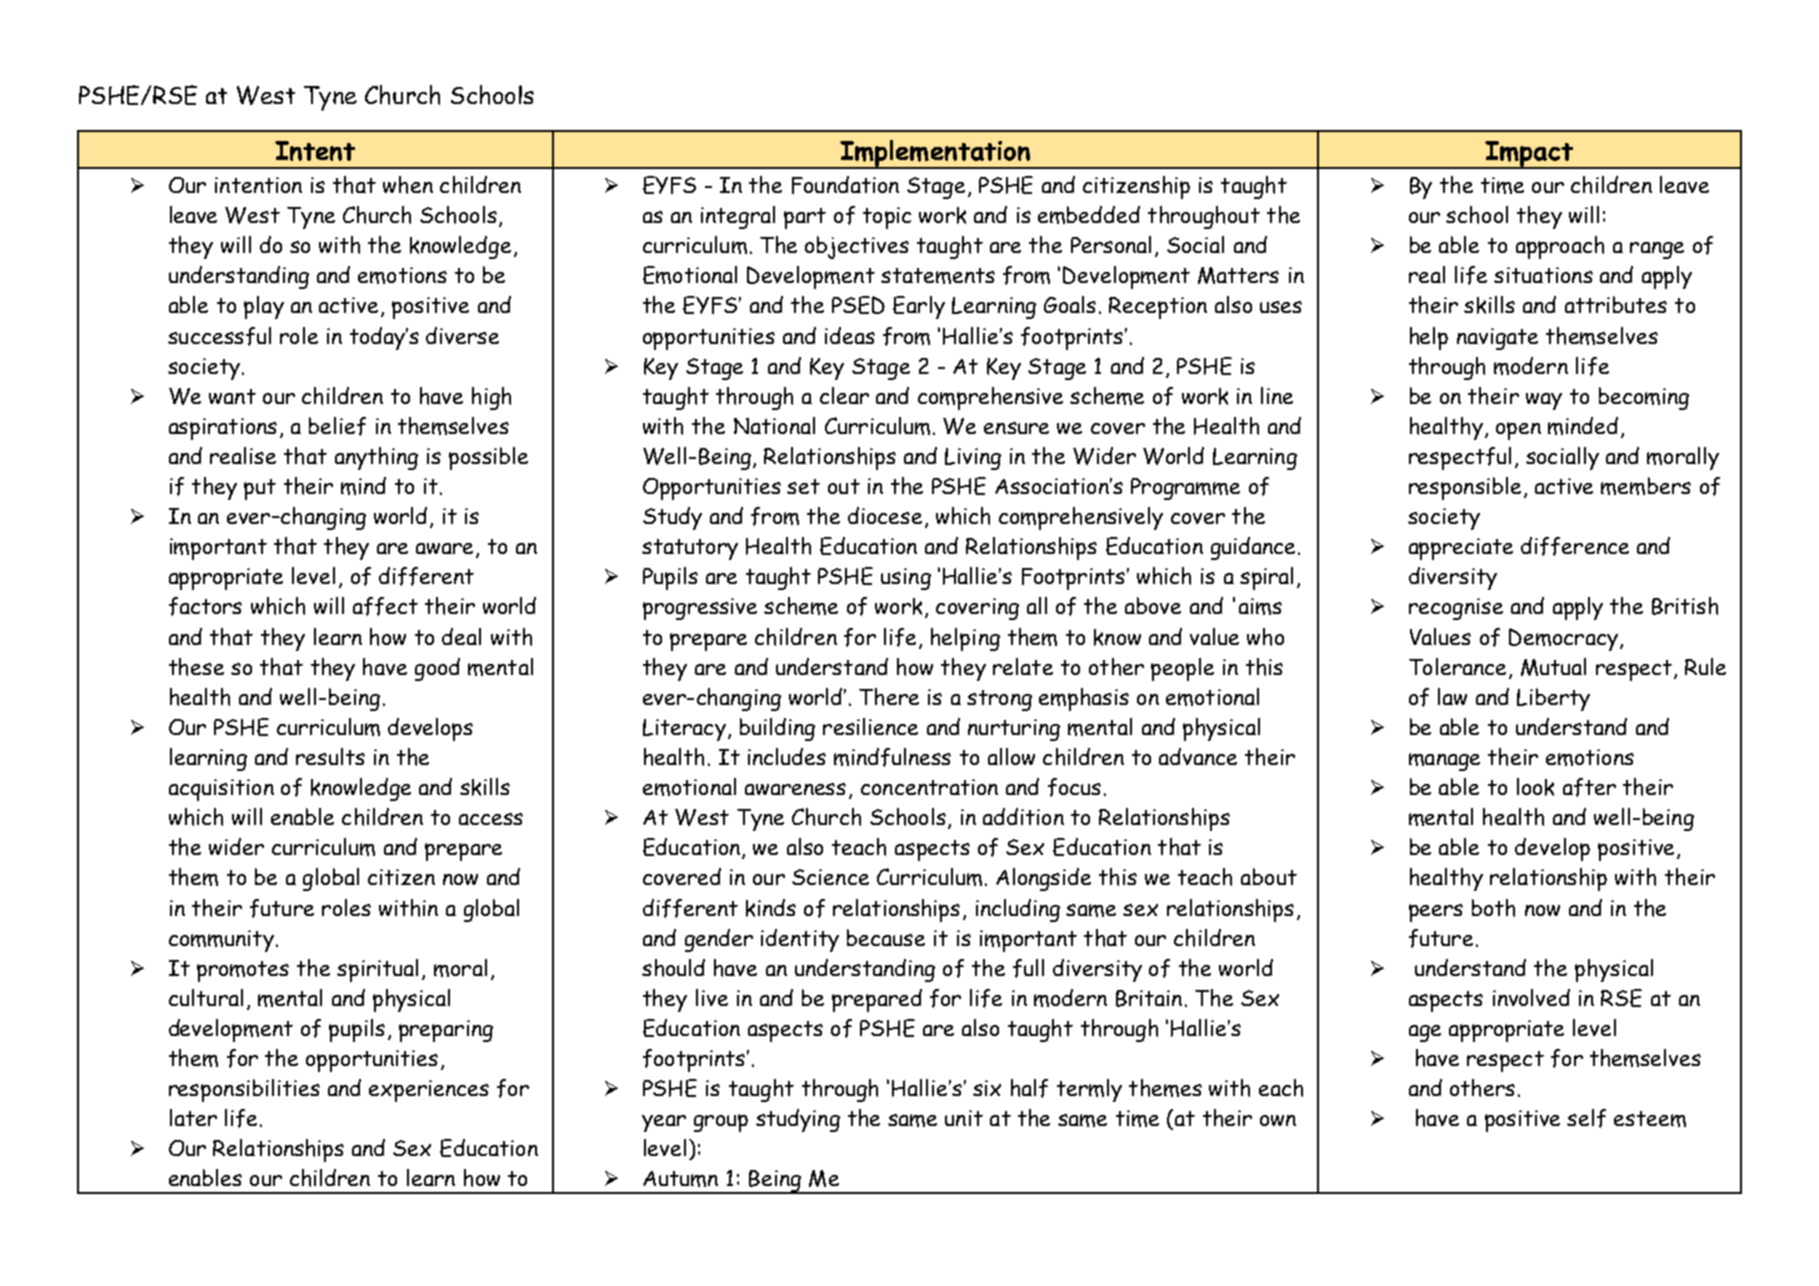  I want to click on Implementation, so click(935, 154).
